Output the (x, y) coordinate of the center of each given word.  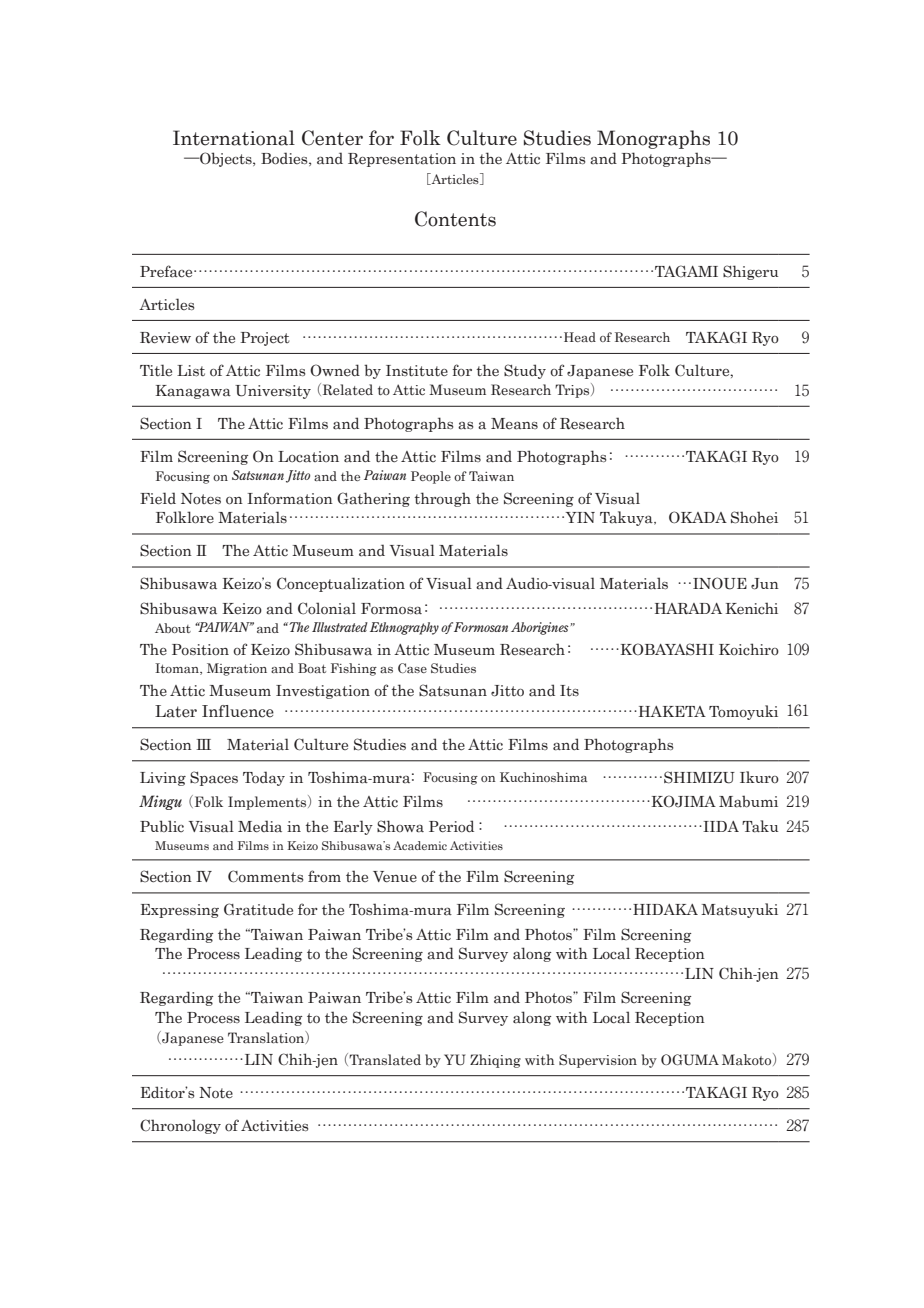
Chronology (180, 1126)
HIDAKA (665, 909)
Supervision (598, 1061)
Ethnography (404, 628)
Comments (265, 876)
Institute (417, 371)
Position (200, 650)
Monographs (653, 139)
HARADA (688, 608)
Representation (402, 160)
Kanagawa (193, 392)
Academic (420, 845)
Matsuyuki (739, 910)
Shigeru (750, 272)
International (234, 138)
